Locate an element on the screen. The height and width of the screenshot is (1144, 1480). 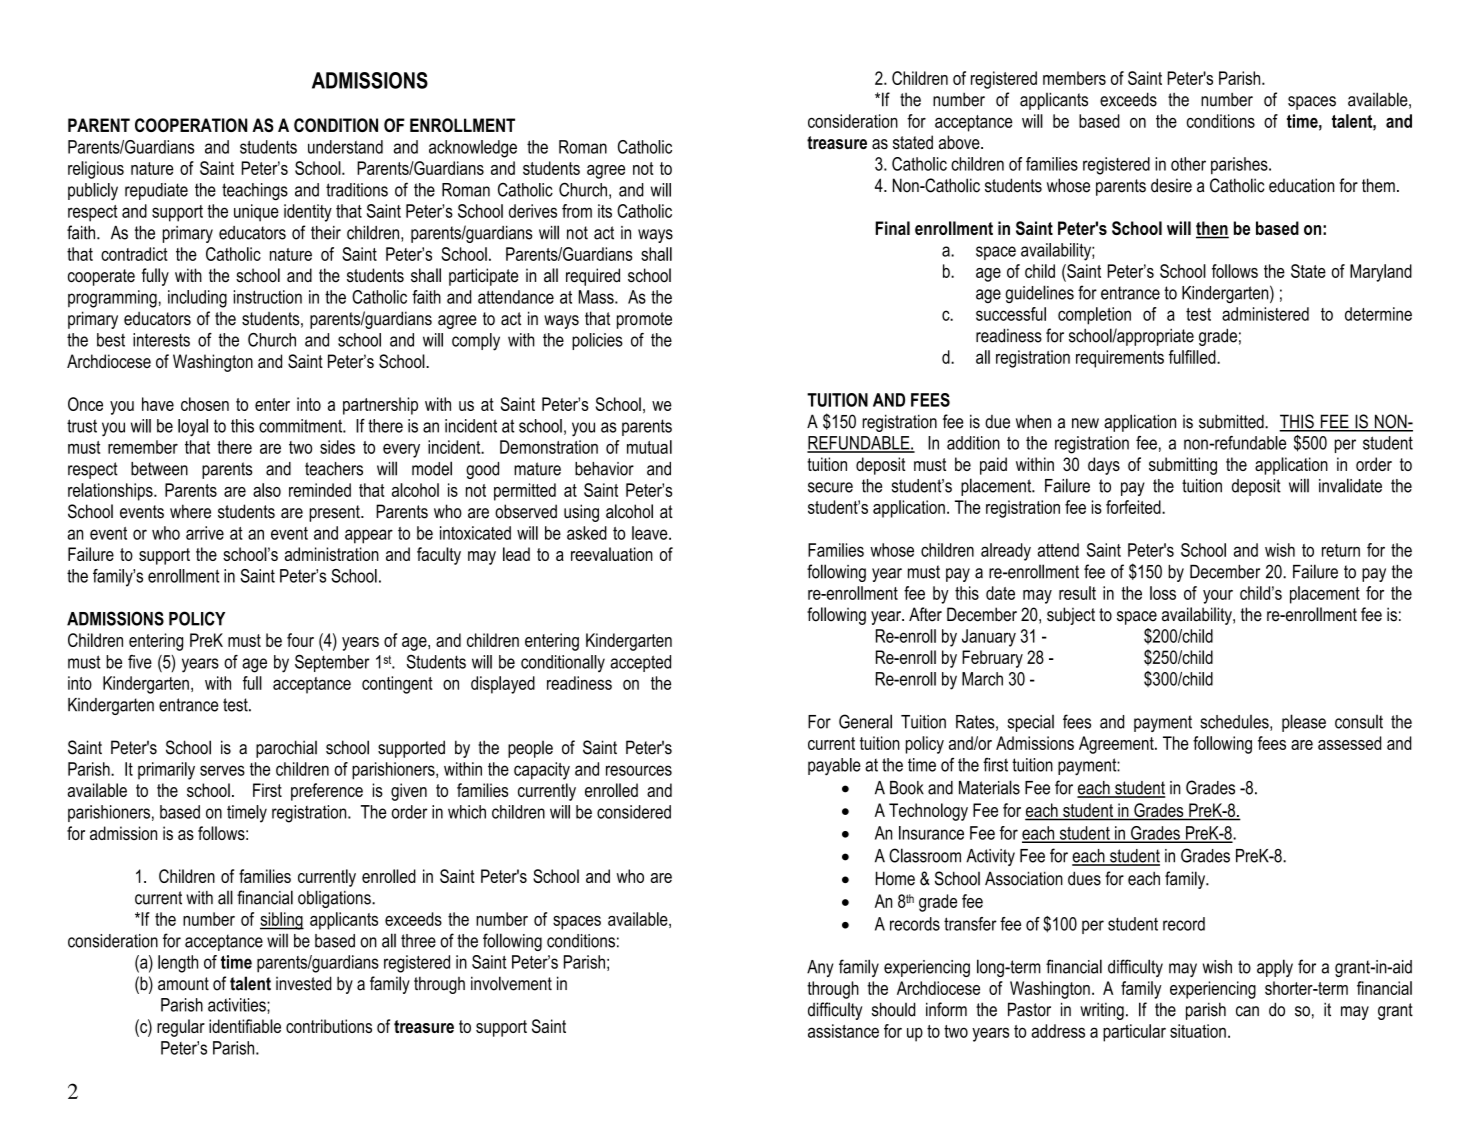
submitted is located at coordinates (1232, 421).
